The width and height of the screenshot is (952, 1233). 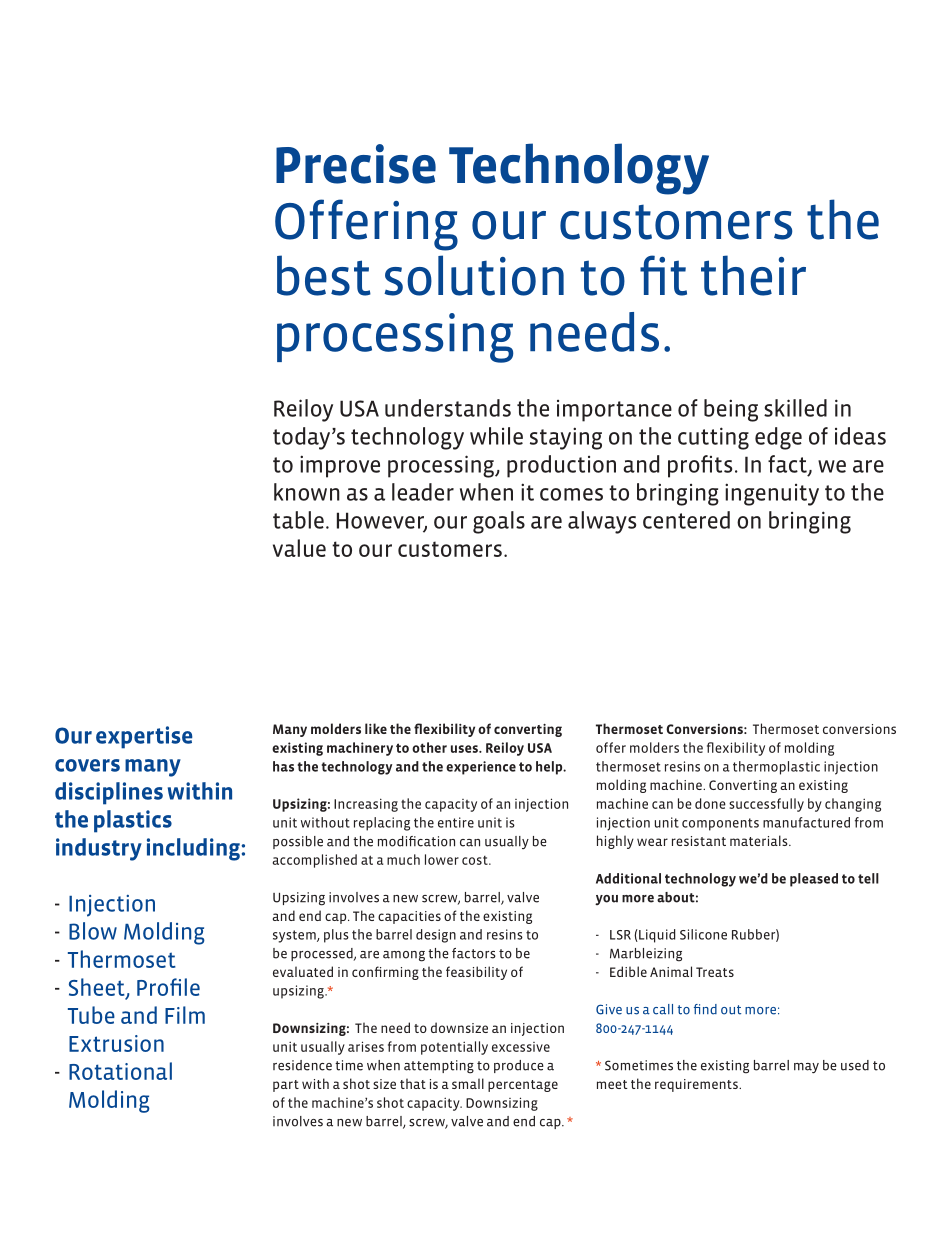 What do you see at coordinates (474, 275) in the screenshot?
I see `solution` at bounding box center [474, 275].
